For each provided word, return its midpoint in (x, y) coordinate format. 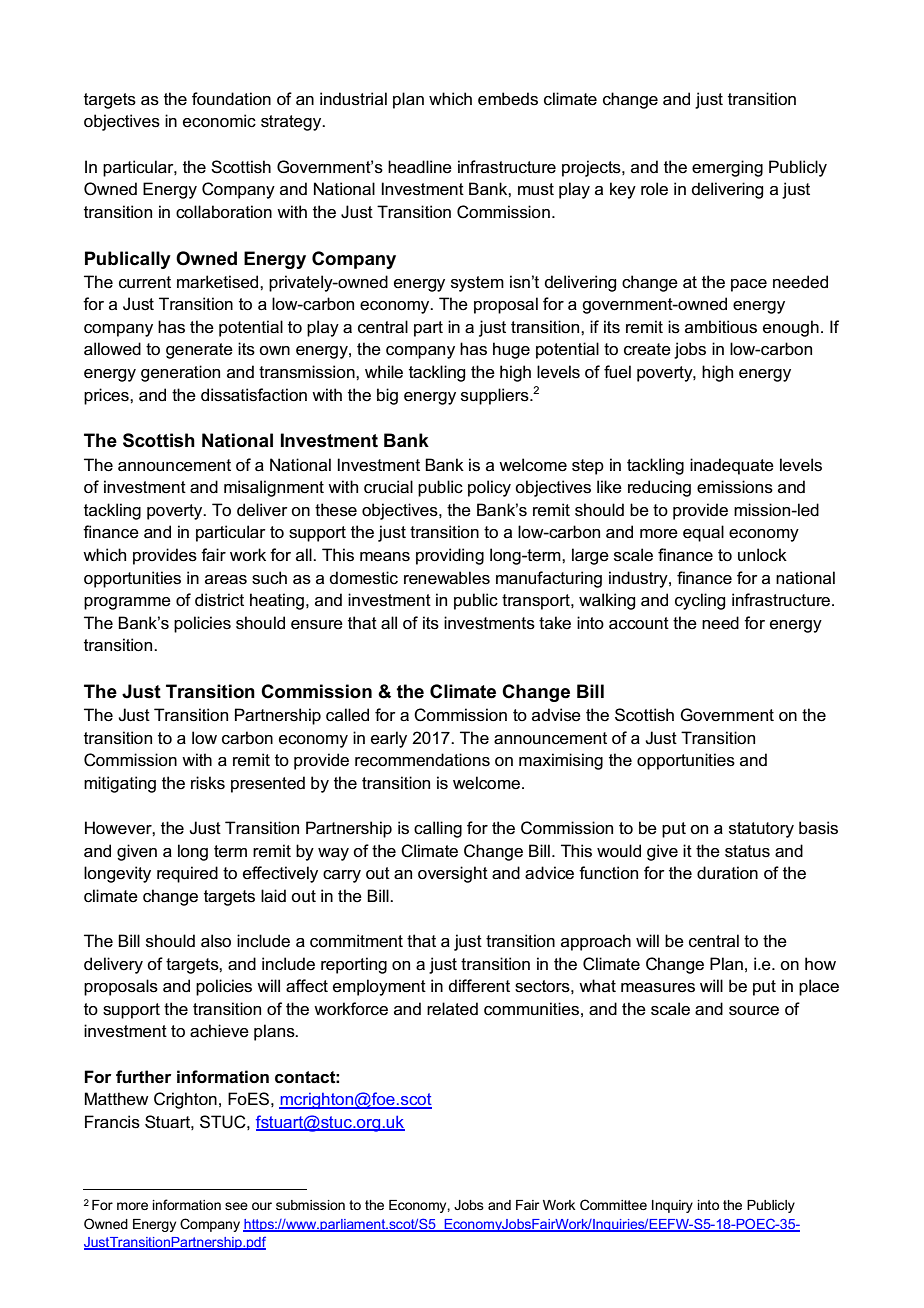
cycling (700, 601)
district (219, 600)
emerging (727, 168)
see (236, 1206)
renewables (447, 578)
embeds (508, 99)
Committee (613, 1204)
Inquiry (672, 1206)
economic (219, 121)
